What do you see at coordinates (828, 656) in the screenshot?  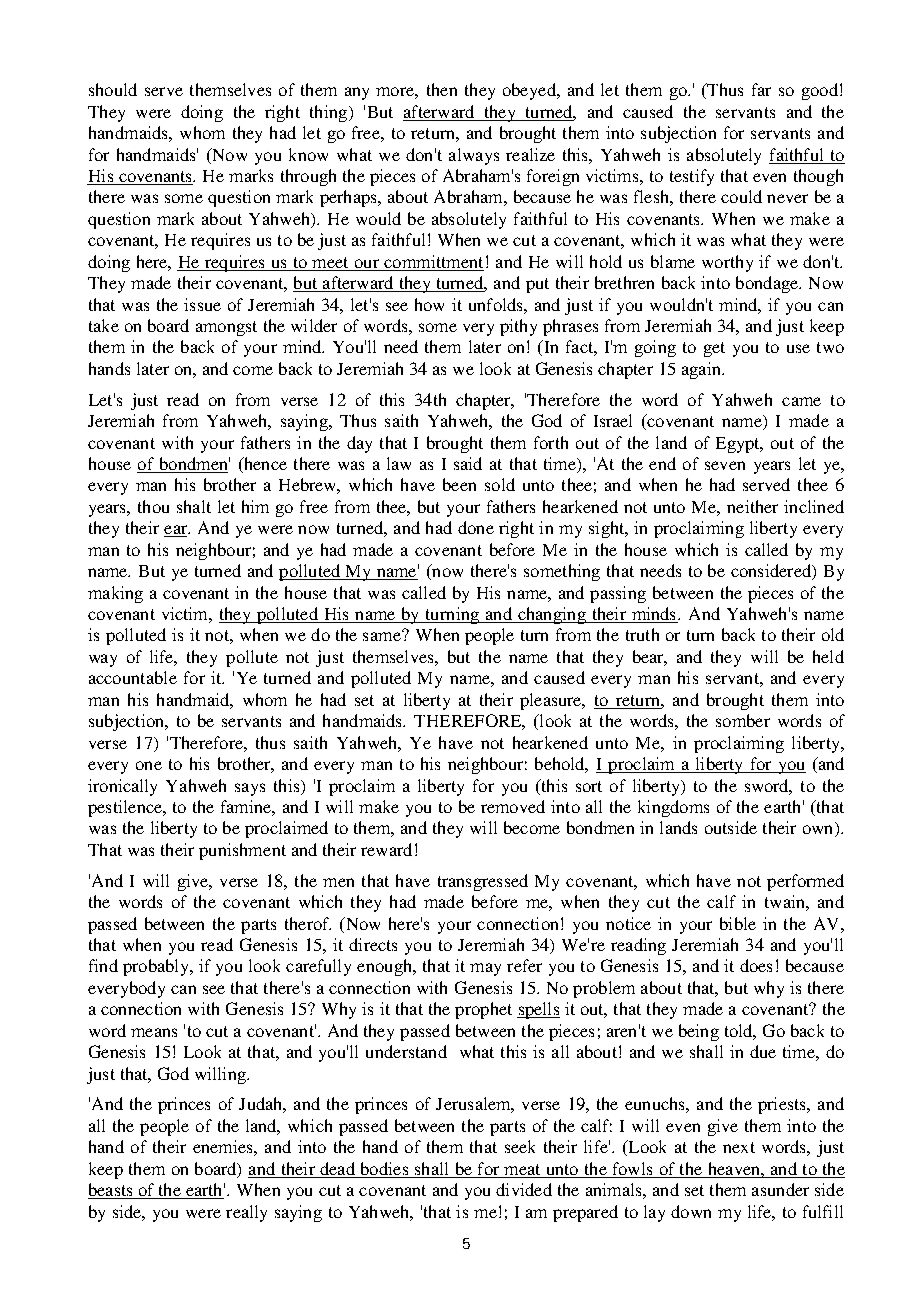 I see `held` at bounding box center [828, 656].
